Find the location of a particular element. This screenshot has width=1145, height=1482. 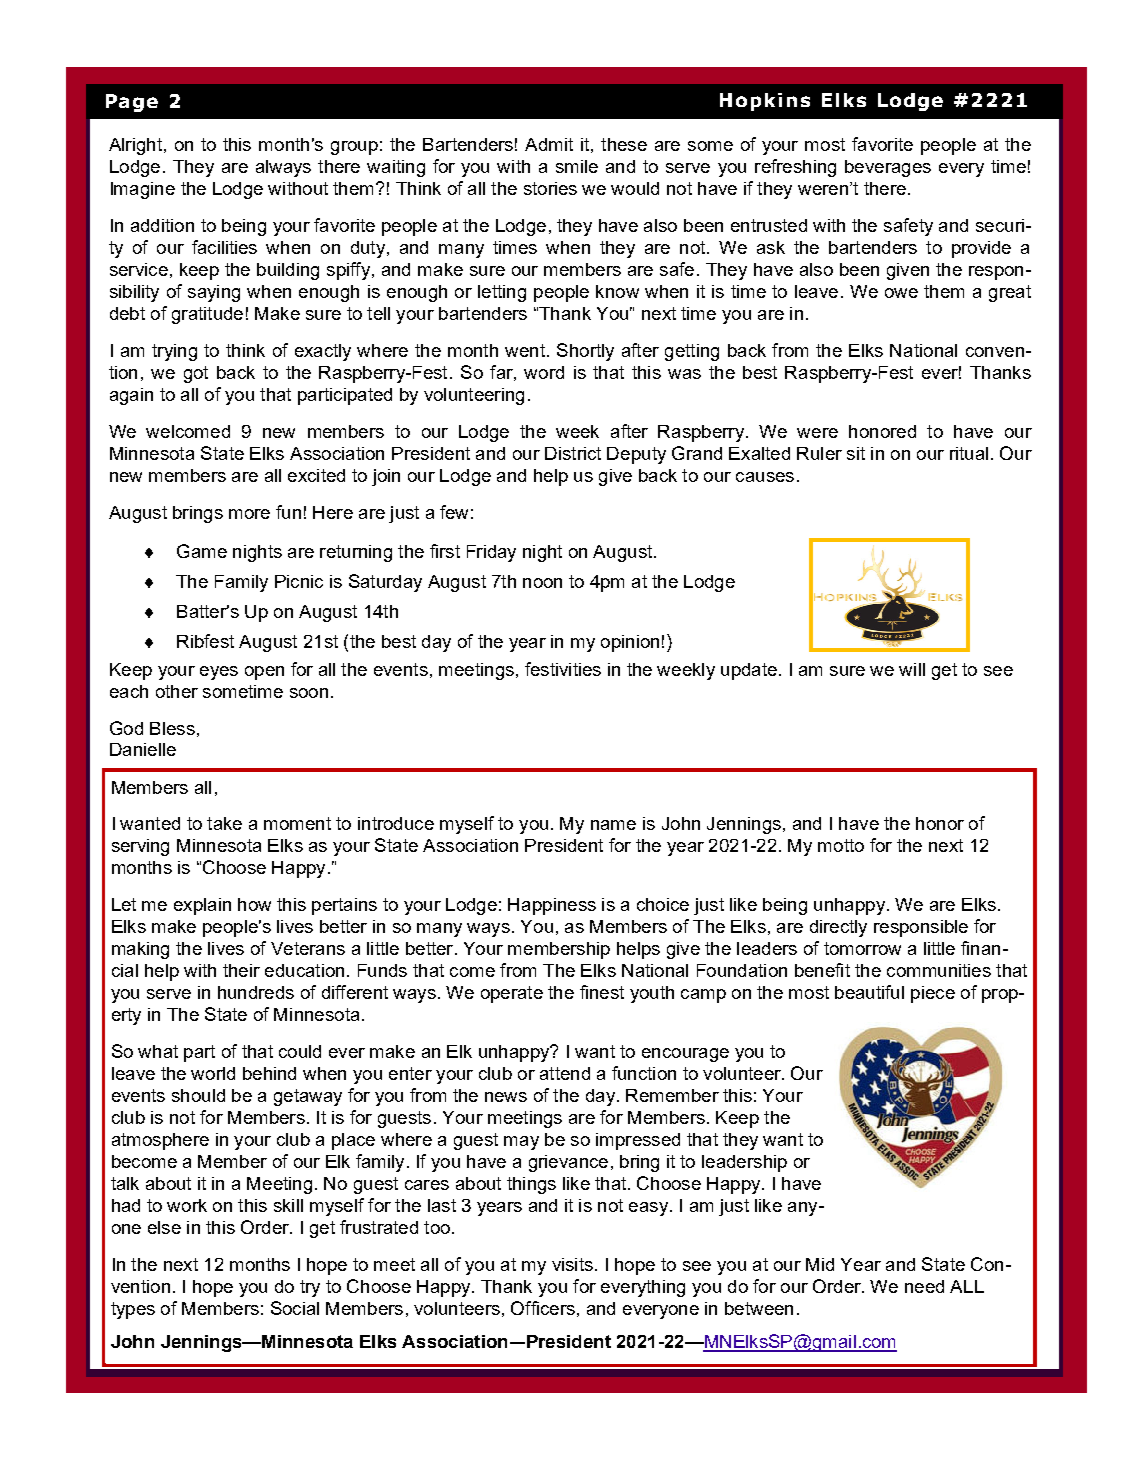

attend is located at coordinates (565, 1073).
